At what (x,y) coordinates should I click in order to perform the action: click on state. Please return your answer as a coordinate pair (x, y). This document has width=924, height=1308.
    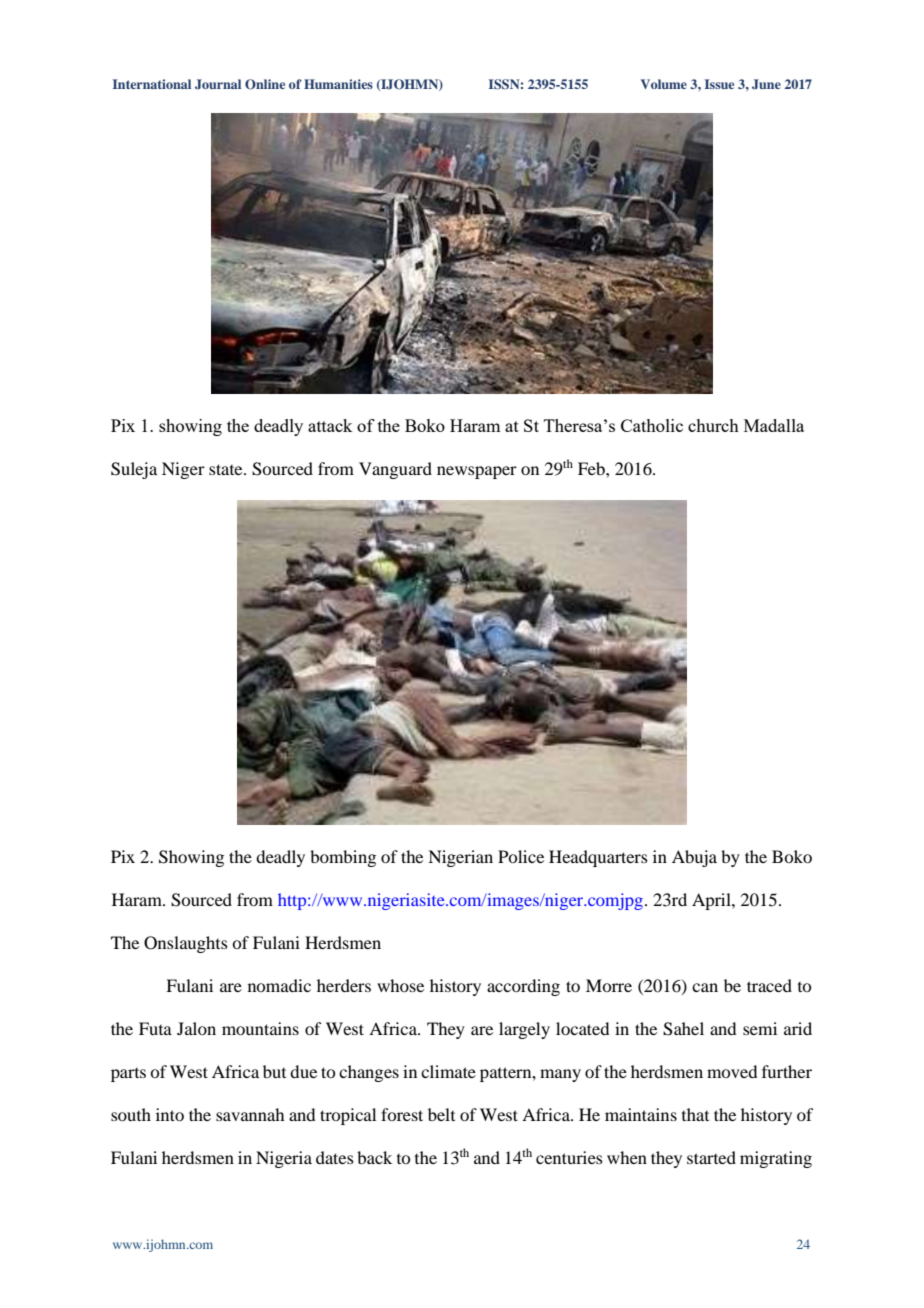
    Looking at the image, I should click on (227, 469).
